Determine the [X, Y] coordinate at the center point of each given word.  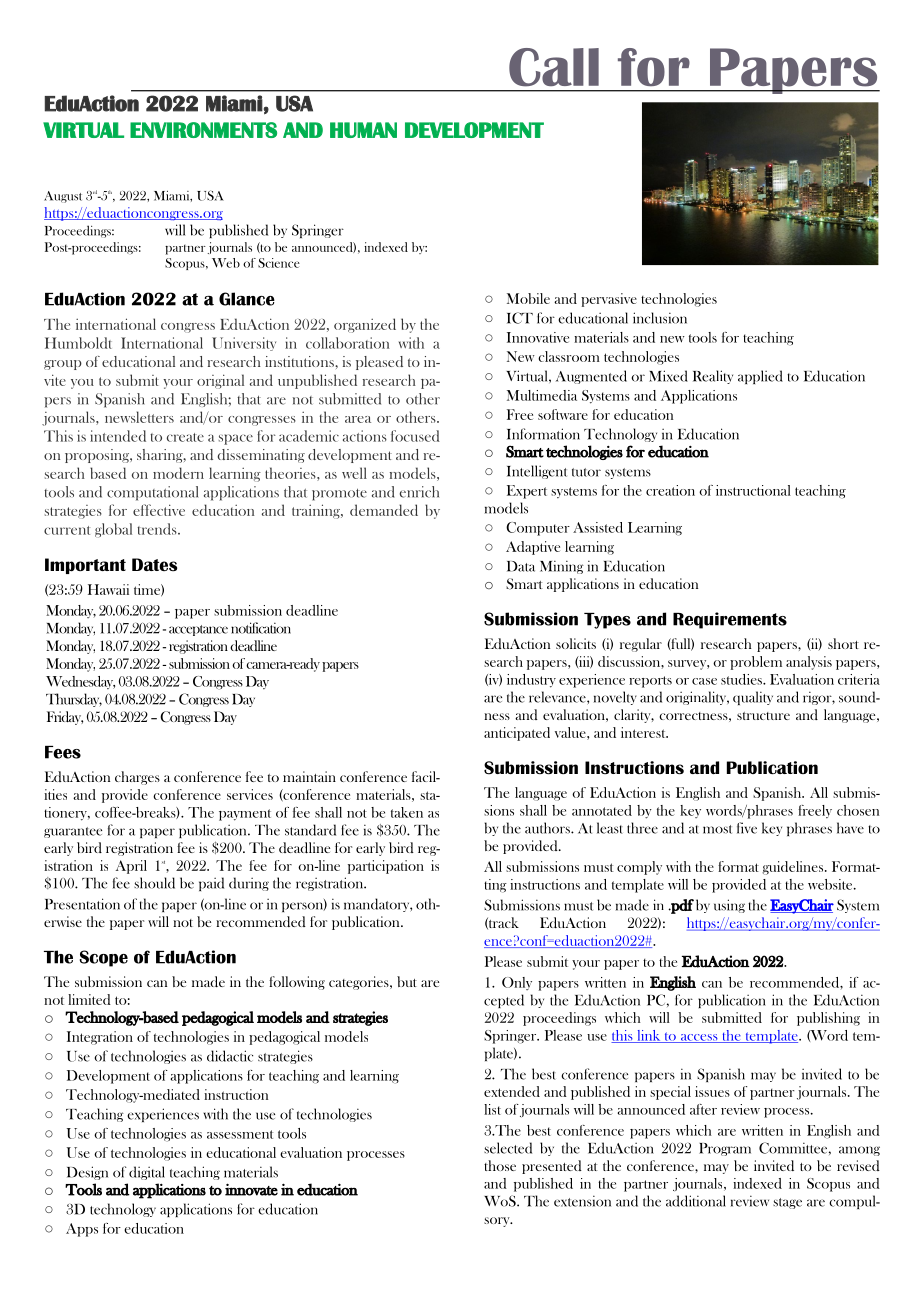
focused [415, 436]
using [729, 906]
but [407, 981]
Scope [104, 958]
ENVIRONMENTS [203, 130]
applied [760, 377]
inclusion [660, 318]
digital [147, 1173]
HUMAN [363, 130]
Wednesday [80, 682]
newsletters [139, 417]
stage [787, 1203]
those [500, 1165]
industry [531, 681]
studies [742, 679]
